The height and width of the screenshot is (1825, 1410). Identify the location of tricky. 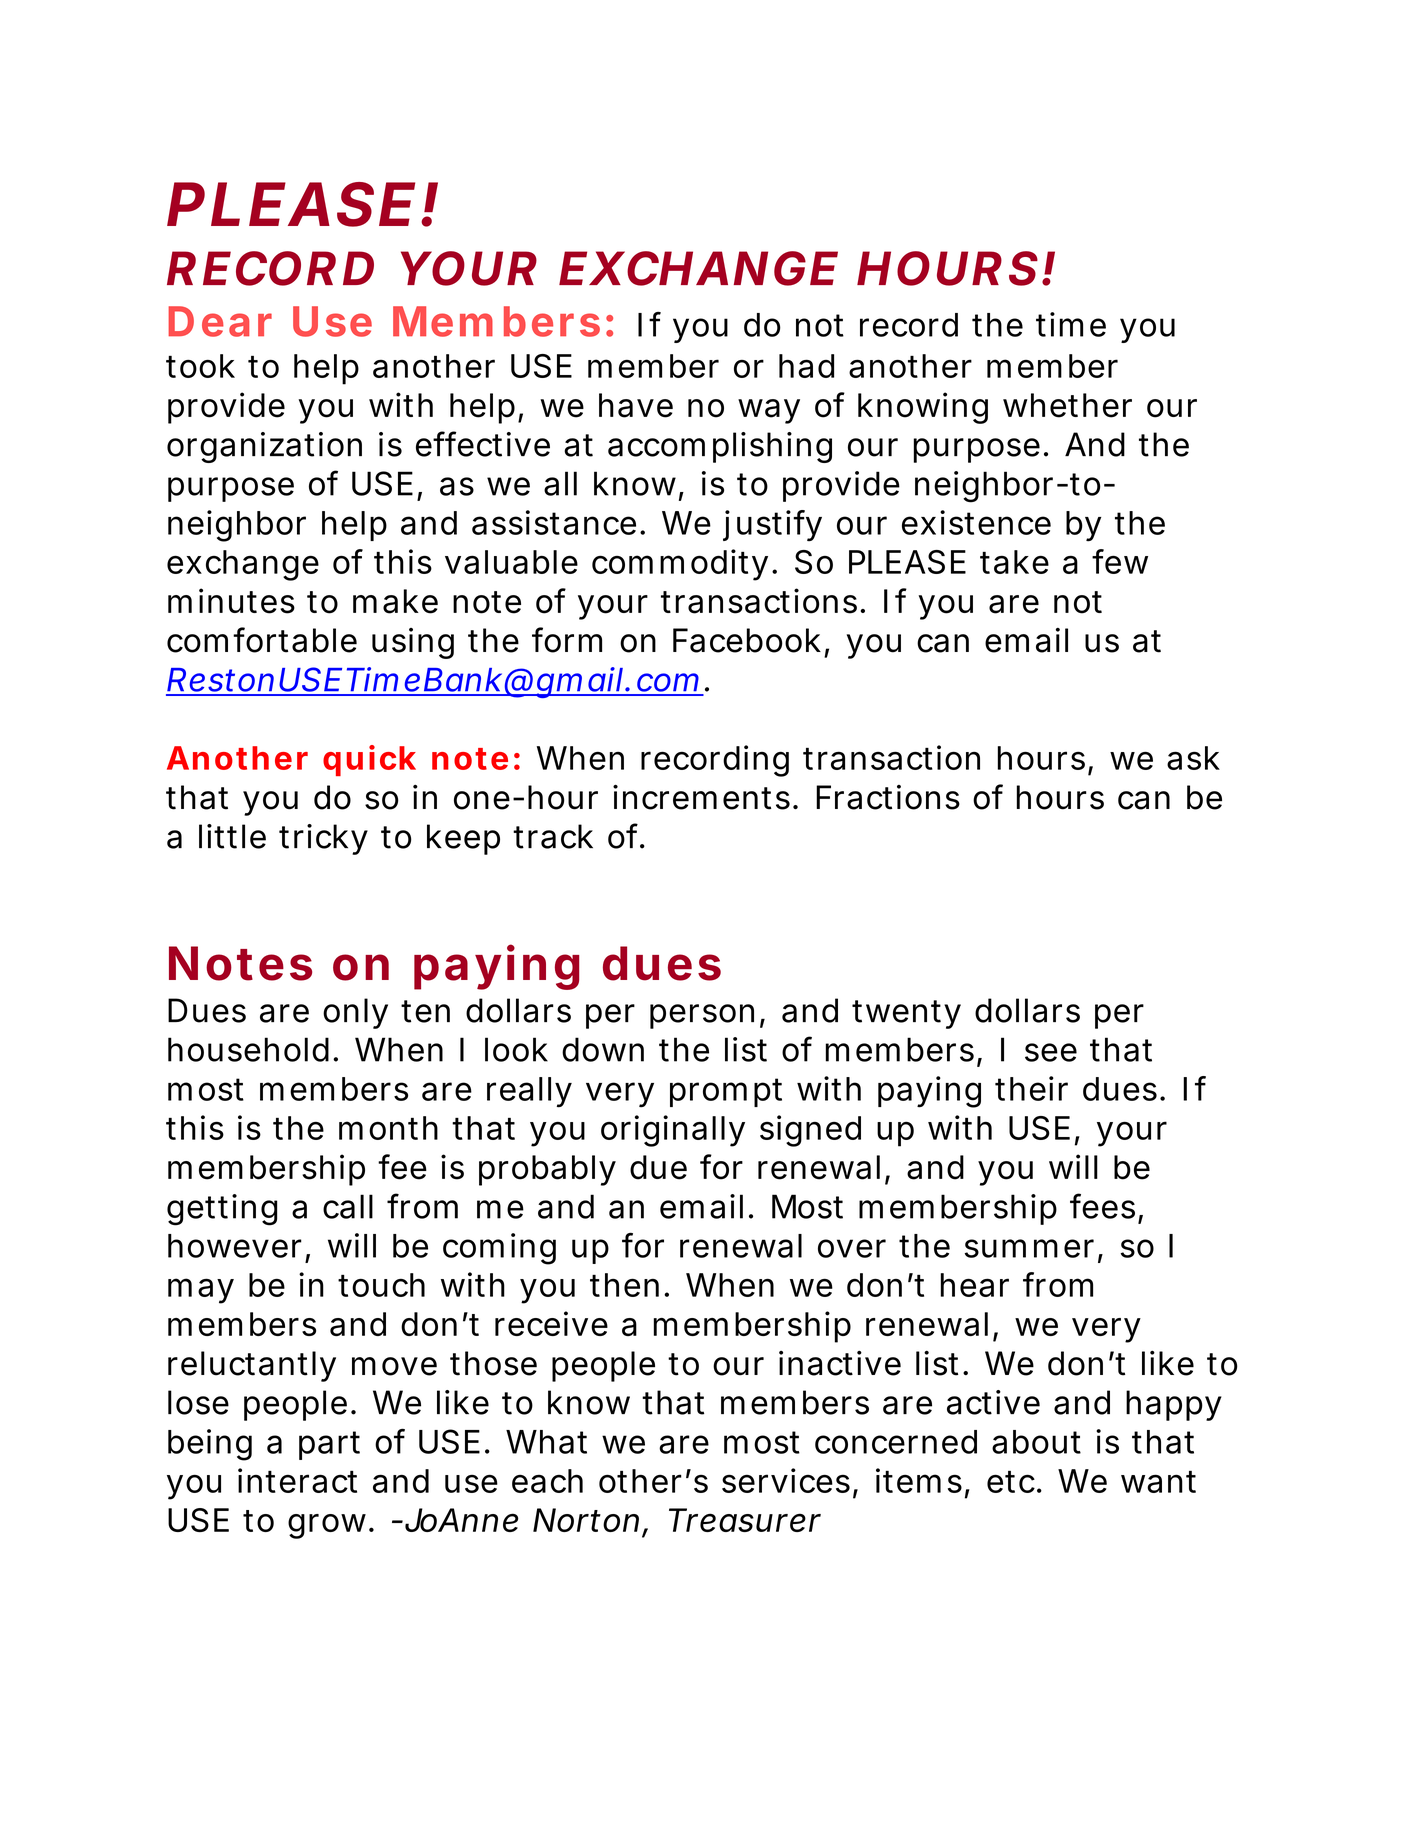
(323, 839).
